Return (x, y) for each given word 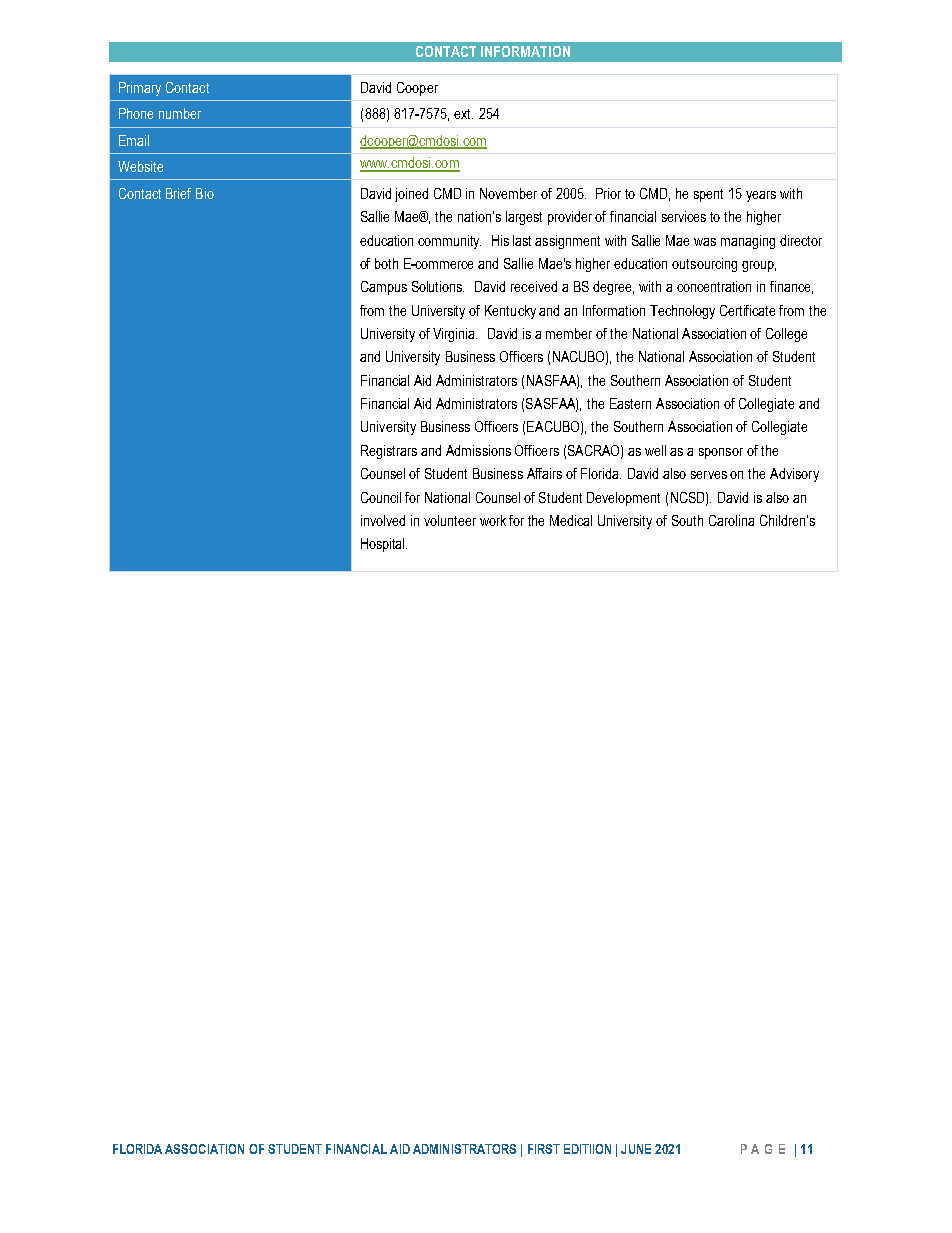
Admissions (478, 450)
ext (463, 114)
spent (708, 195)
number (180, 113)
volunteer (450, 520)
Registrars (389, 452)
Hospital (384, 545)
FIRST (544, 1149)
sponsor (721, 453)
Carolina (731, 520)
